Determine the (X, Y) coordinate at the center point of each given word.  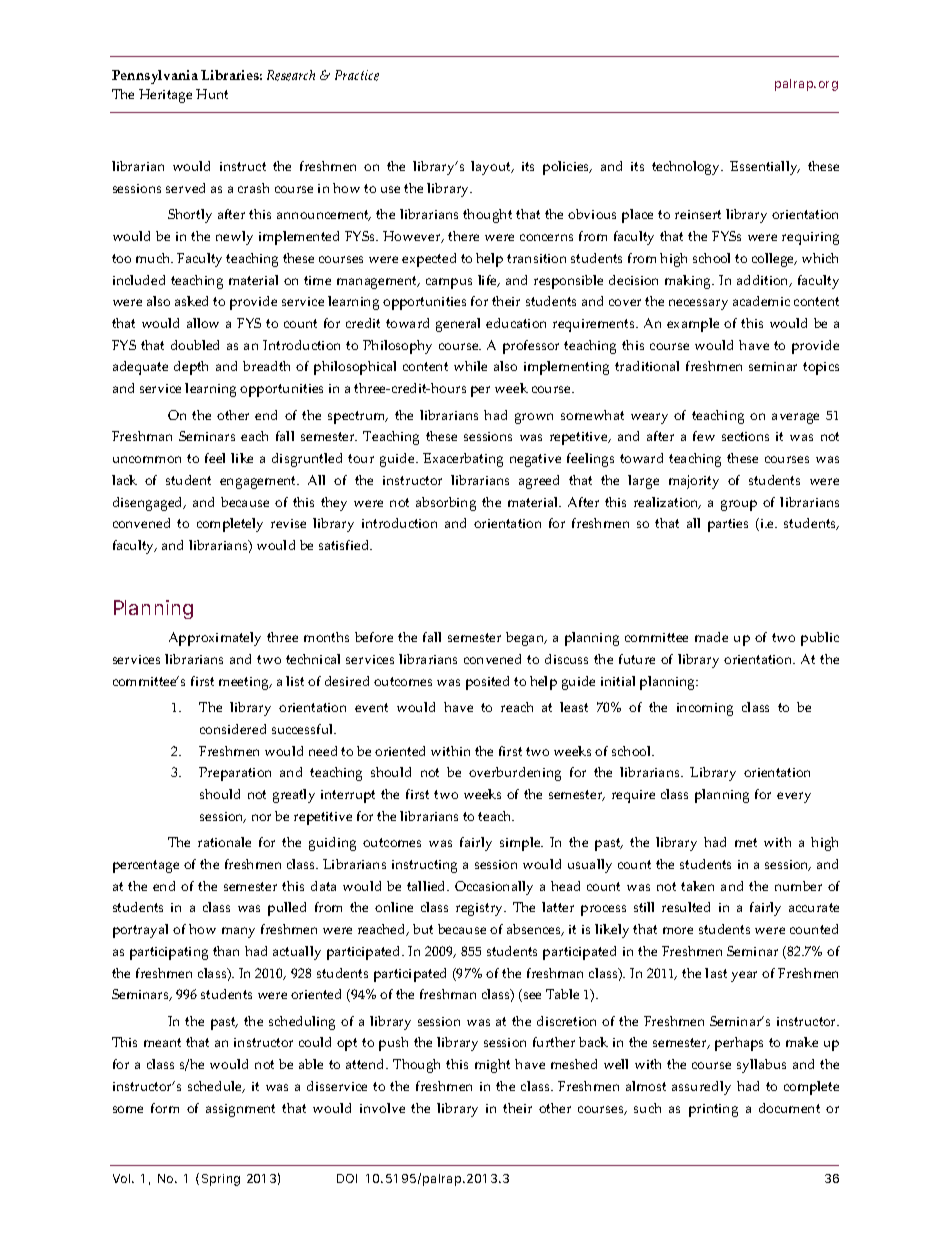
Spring (221, 1180)
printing (713, 1110)
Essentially (765, 168)
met (746, 842)
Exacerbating (463, 460)
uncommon (147, 459)
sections (745, 436)
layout (492, 168)
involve (382, 1108)
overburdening (515, 774)
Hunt (212, 94)
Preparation (235, 774)
